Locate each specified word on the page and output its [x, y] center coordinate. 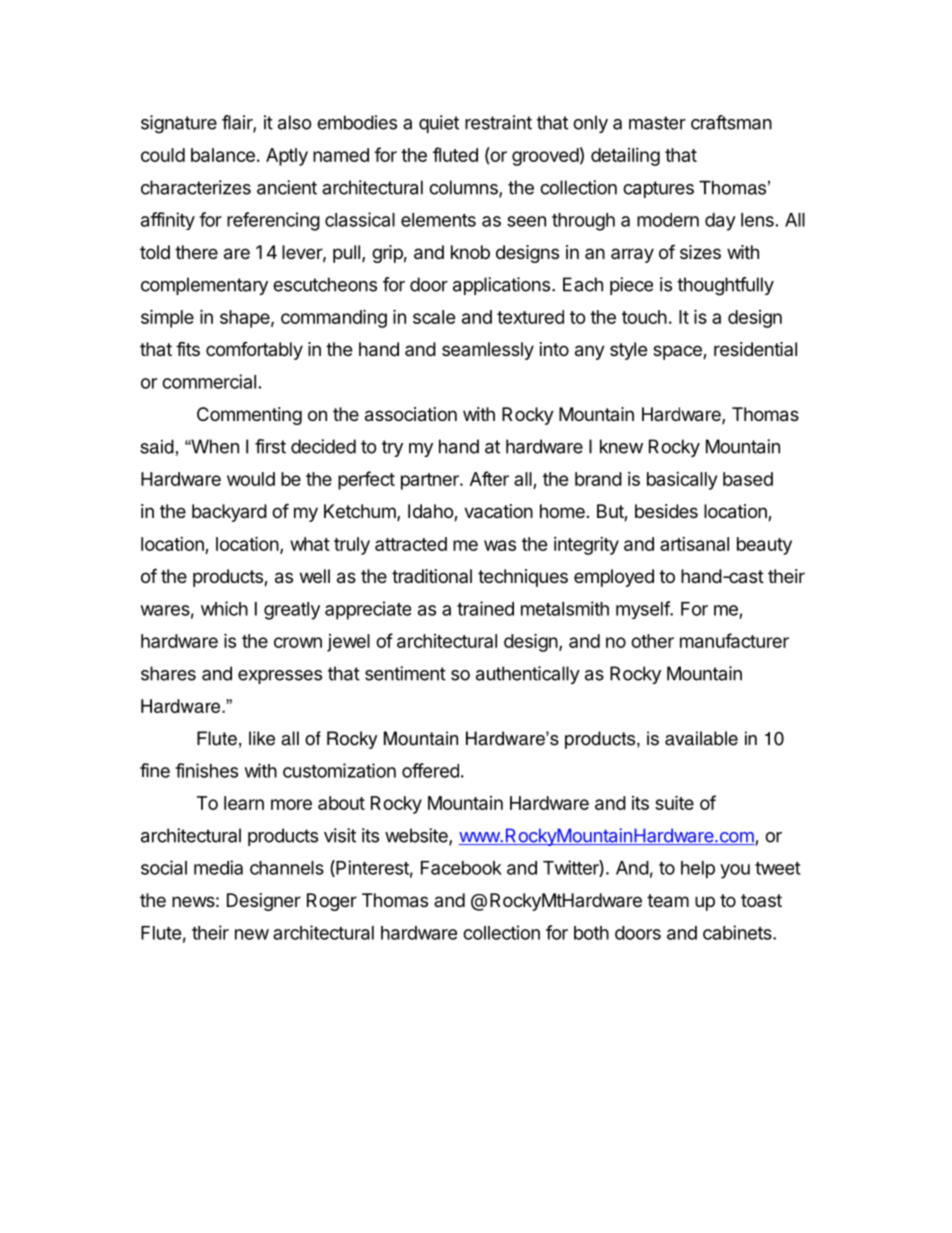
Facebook [461, 868]
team [668, 901]
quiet [439, 124]
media [218, 867]
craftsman [731, 122]
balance [223, 155]
